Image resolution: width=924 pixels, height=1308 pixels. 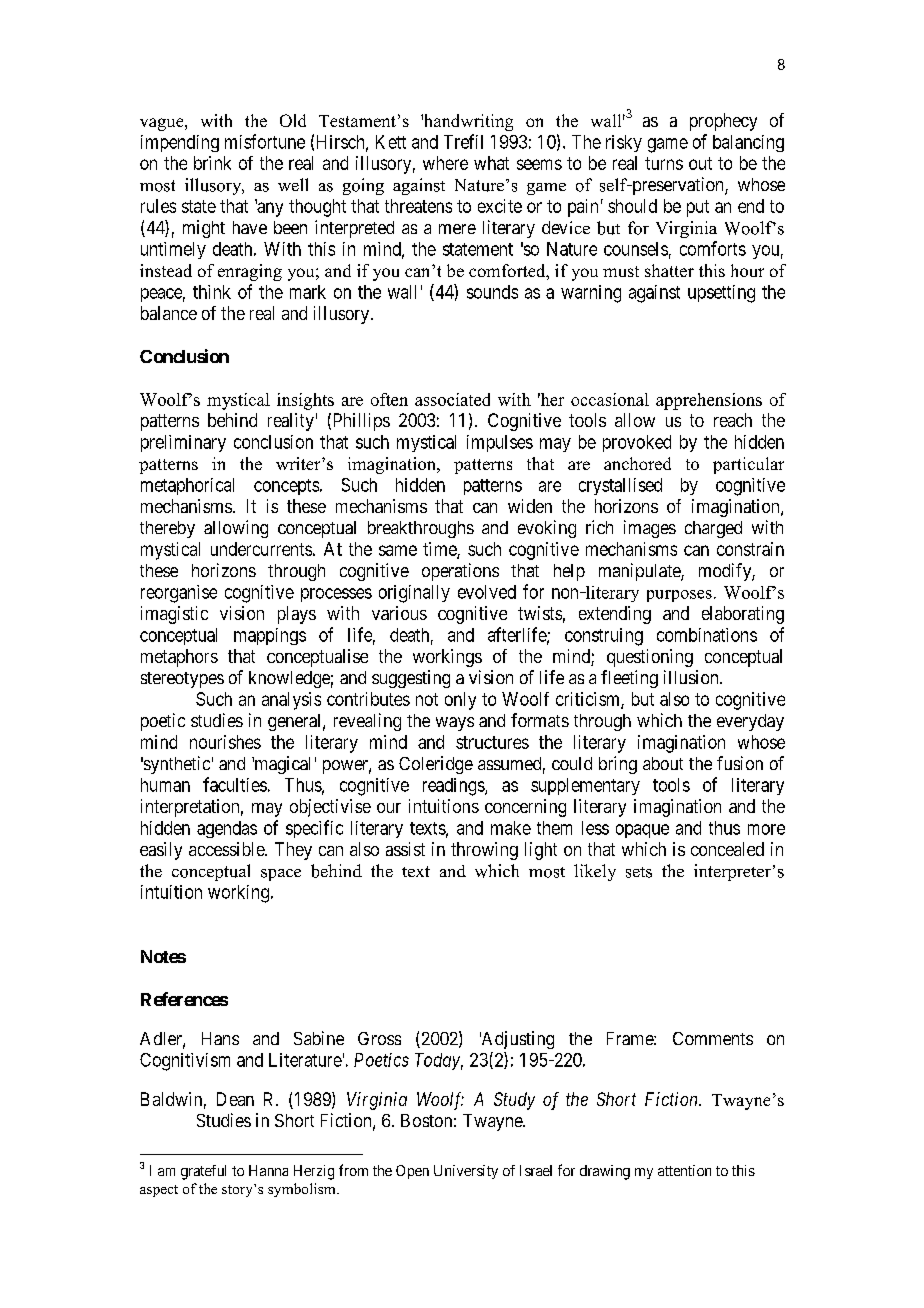 What do you see at coordinates (203, 1172) in the image?
I see `grateful` at bounding box center [203, 1172].
